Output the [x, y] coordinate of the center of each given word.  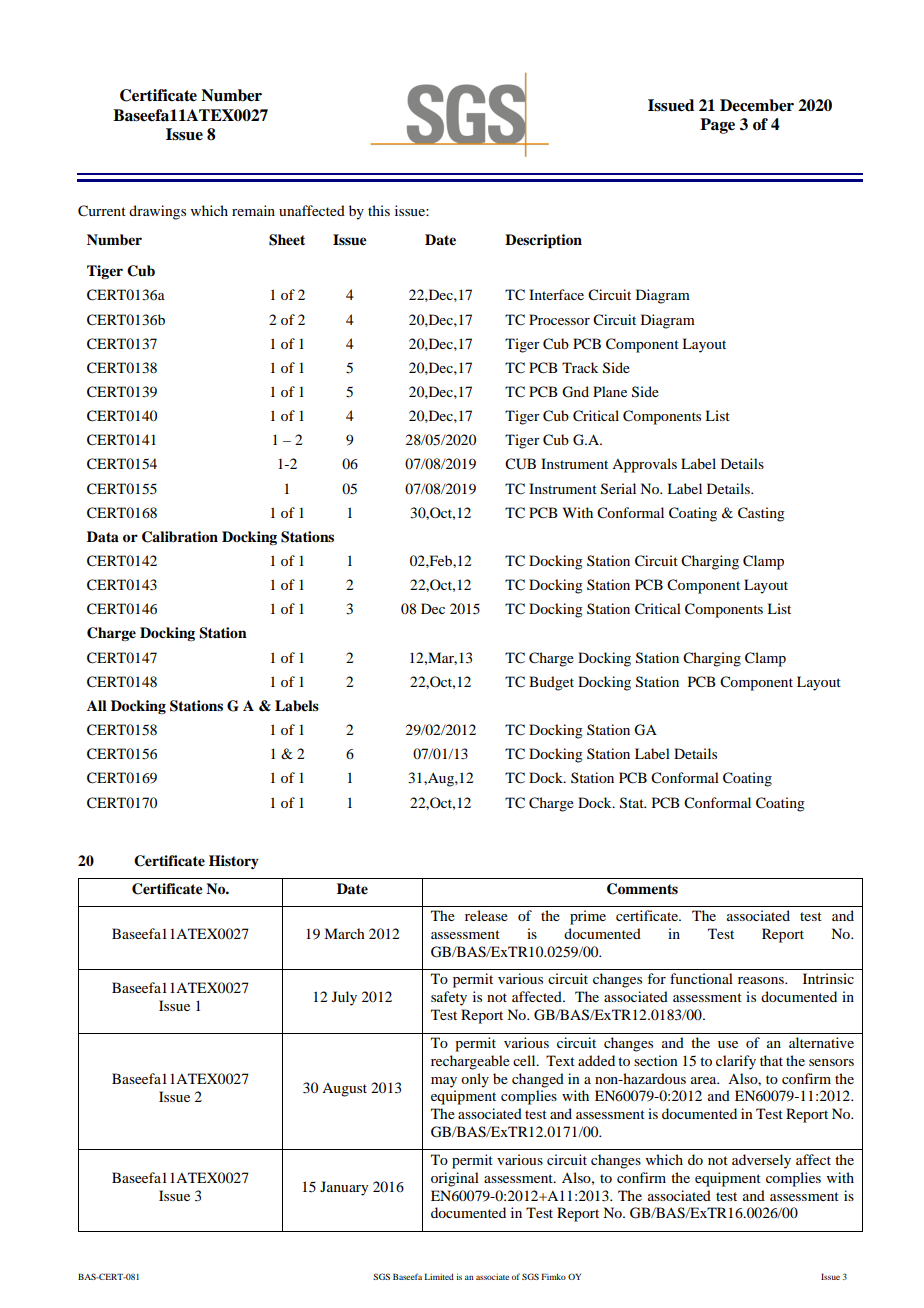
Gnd [575, 392]
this [379, 210]
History [234, 862]
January [344, 1188]
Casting [761, 514]
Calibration [180, 537]
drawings [157, 212]
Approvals [644, 465]
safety [449, 998]
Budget [551, 683]
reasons [762, 980]
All [97, 705]
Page [717, 126]
